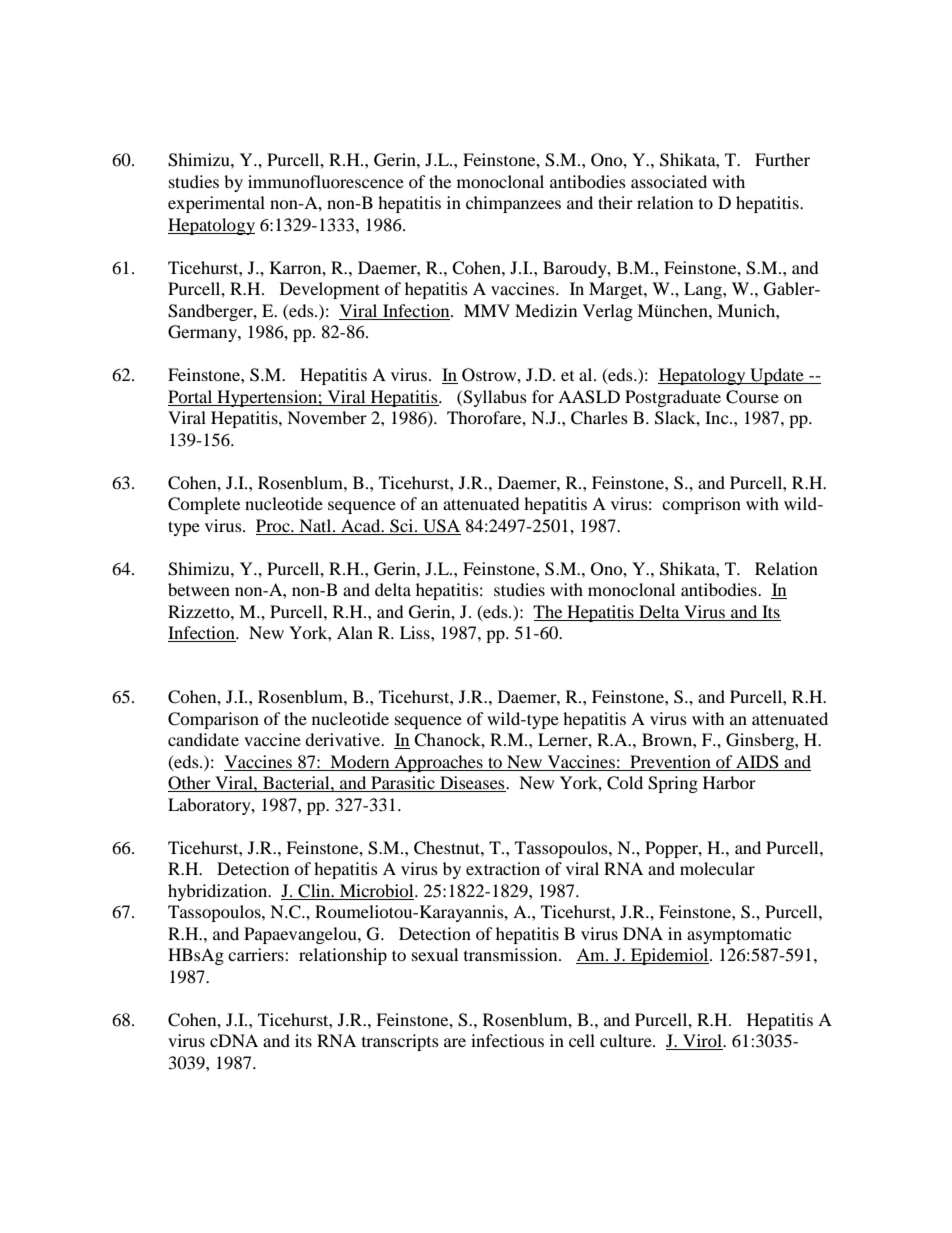 This screenshot has width=952, height=1233. Describe the element at coordinates (216, 204) in the screenshot. I see `experimental` at that location.
